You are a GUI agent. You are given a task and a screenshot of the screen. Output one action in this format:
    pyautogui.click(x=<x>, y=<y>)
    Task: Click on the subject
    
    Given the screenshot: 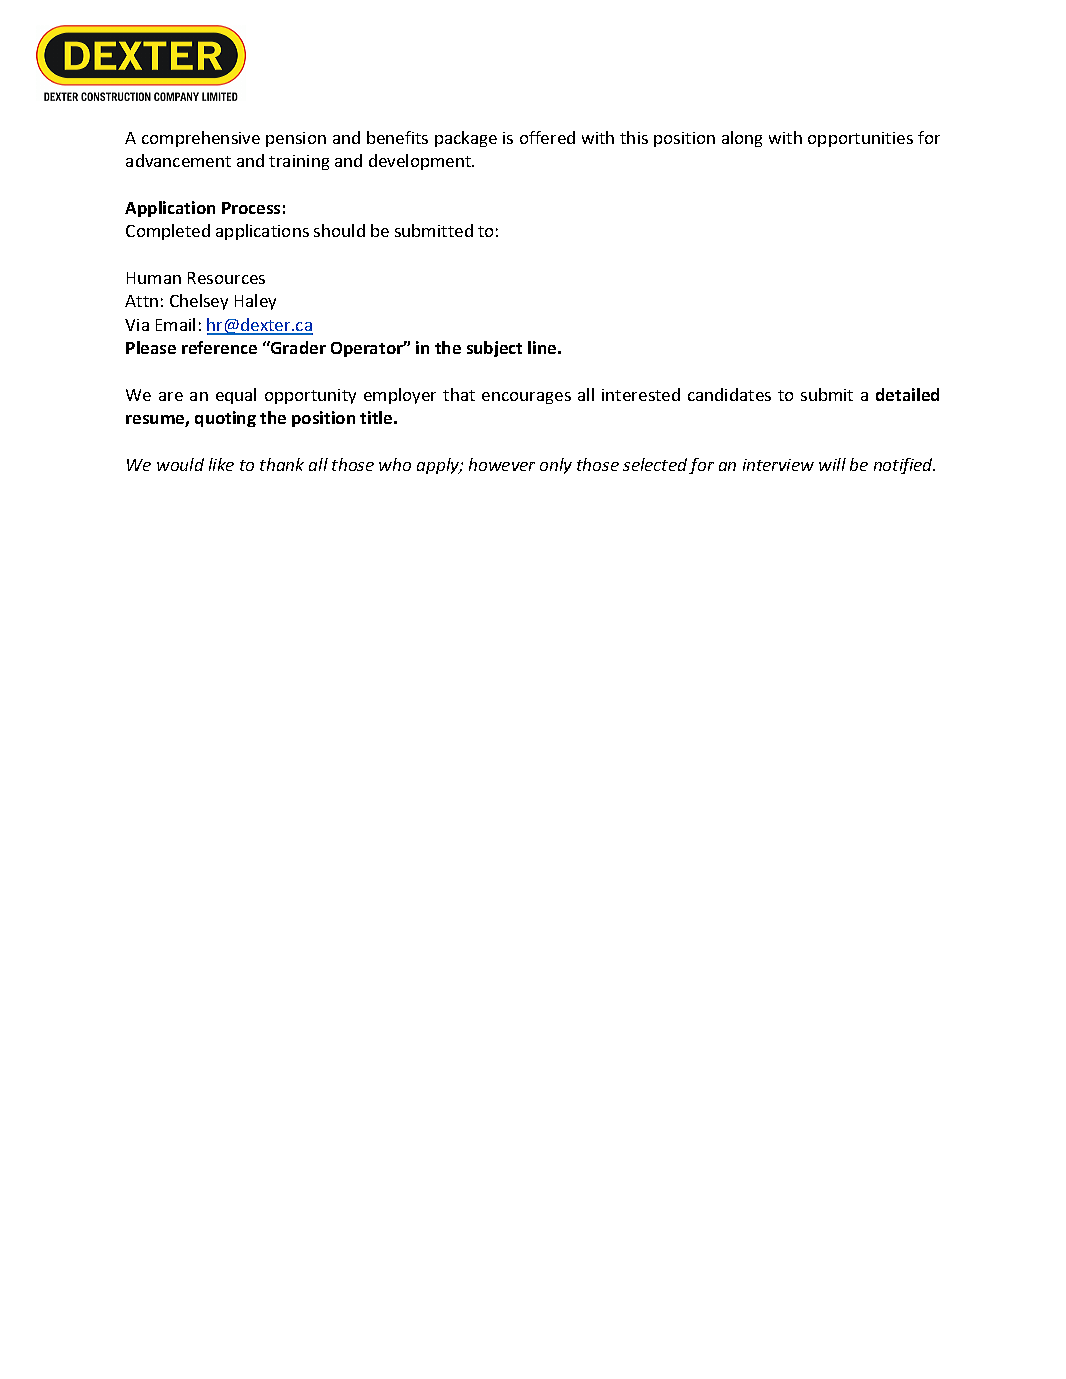 What is the action you would take?
    pyautogui.click(x=494, y=349)
